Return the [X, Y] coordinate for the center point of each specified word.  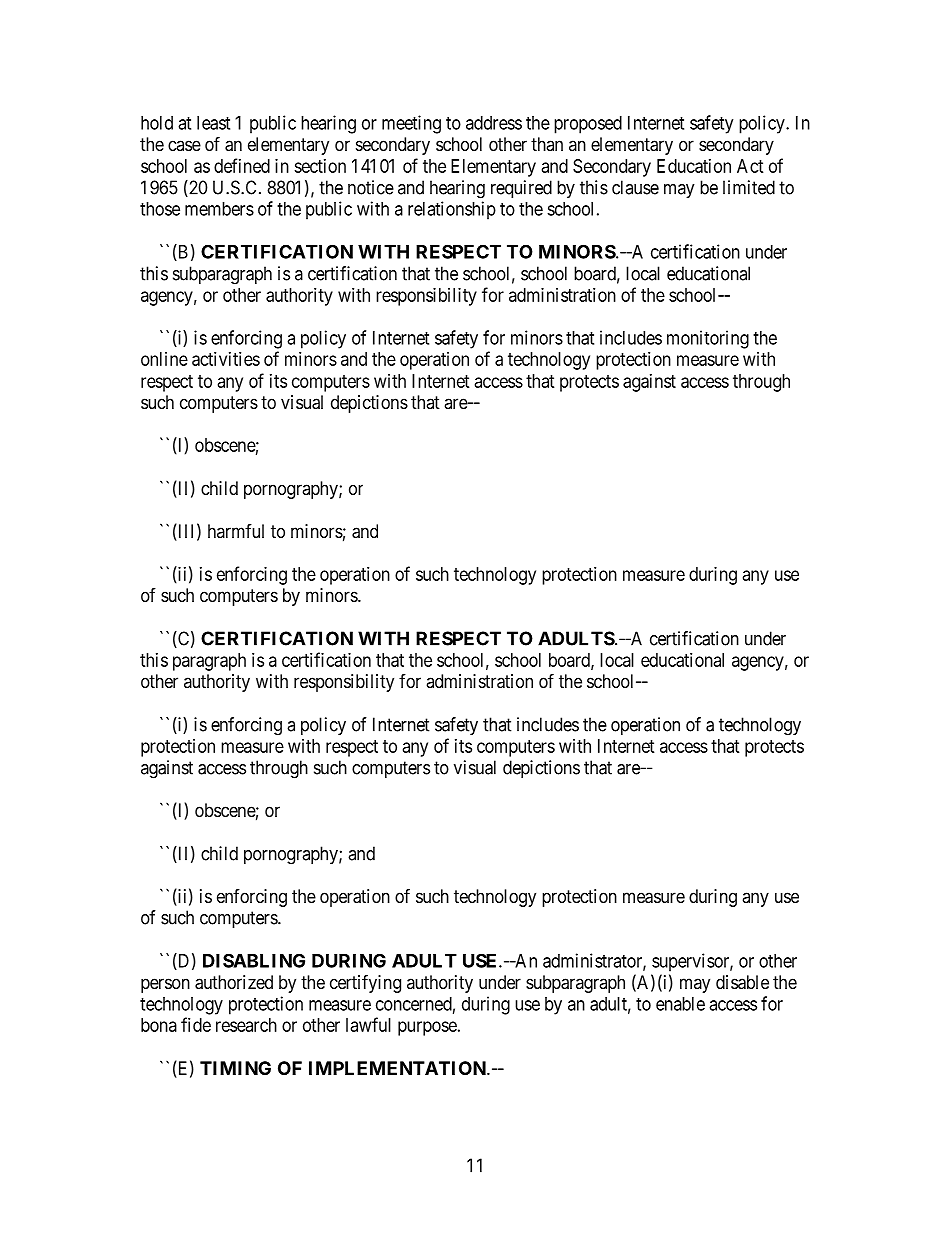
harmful [236, 531]
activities [226, 359]
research [246, 1025]
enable [680, 1004]
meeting [411, 124]
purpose [427, 1028]
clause [635, 187]
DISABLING [254, 961]
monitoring [708, 339]
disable [742, 982]
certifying [365, 983]
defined [242, 165]
